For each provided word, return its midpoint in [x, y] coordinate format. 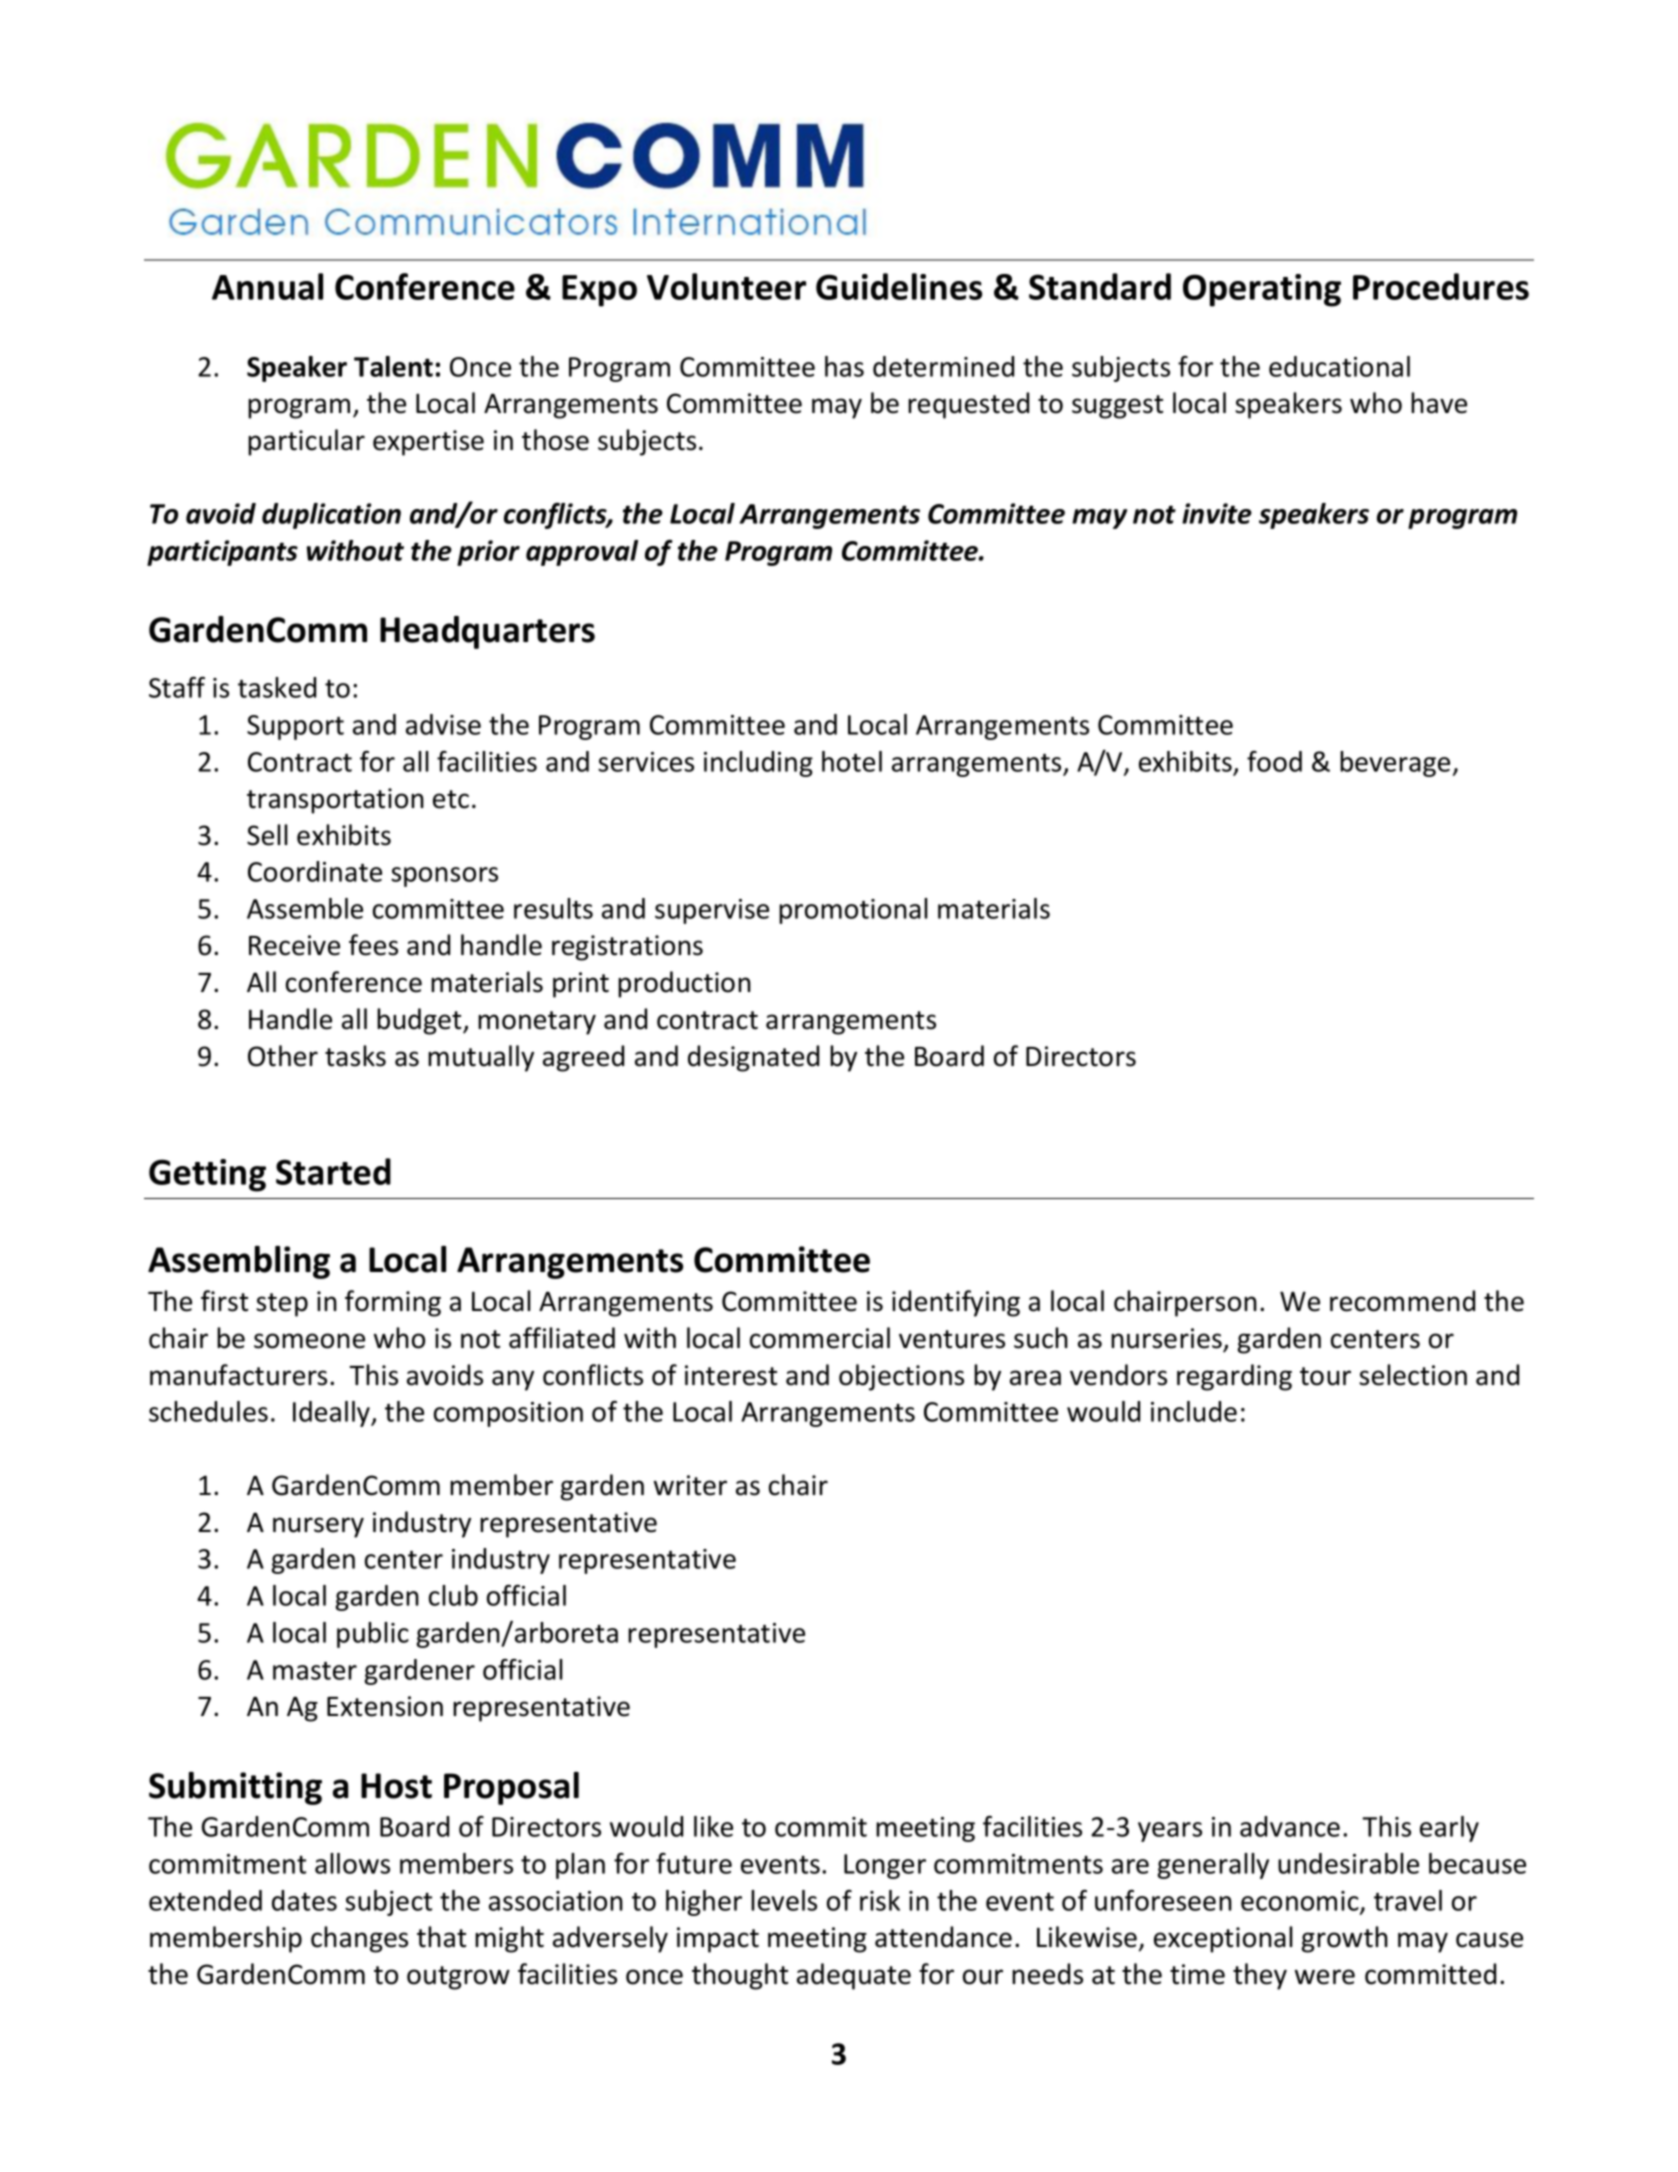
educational [1339, 366]
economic [1301, 1902]
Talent [393, 366]
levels [784, 1900]
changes [359, 1939]
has [844, 366]
